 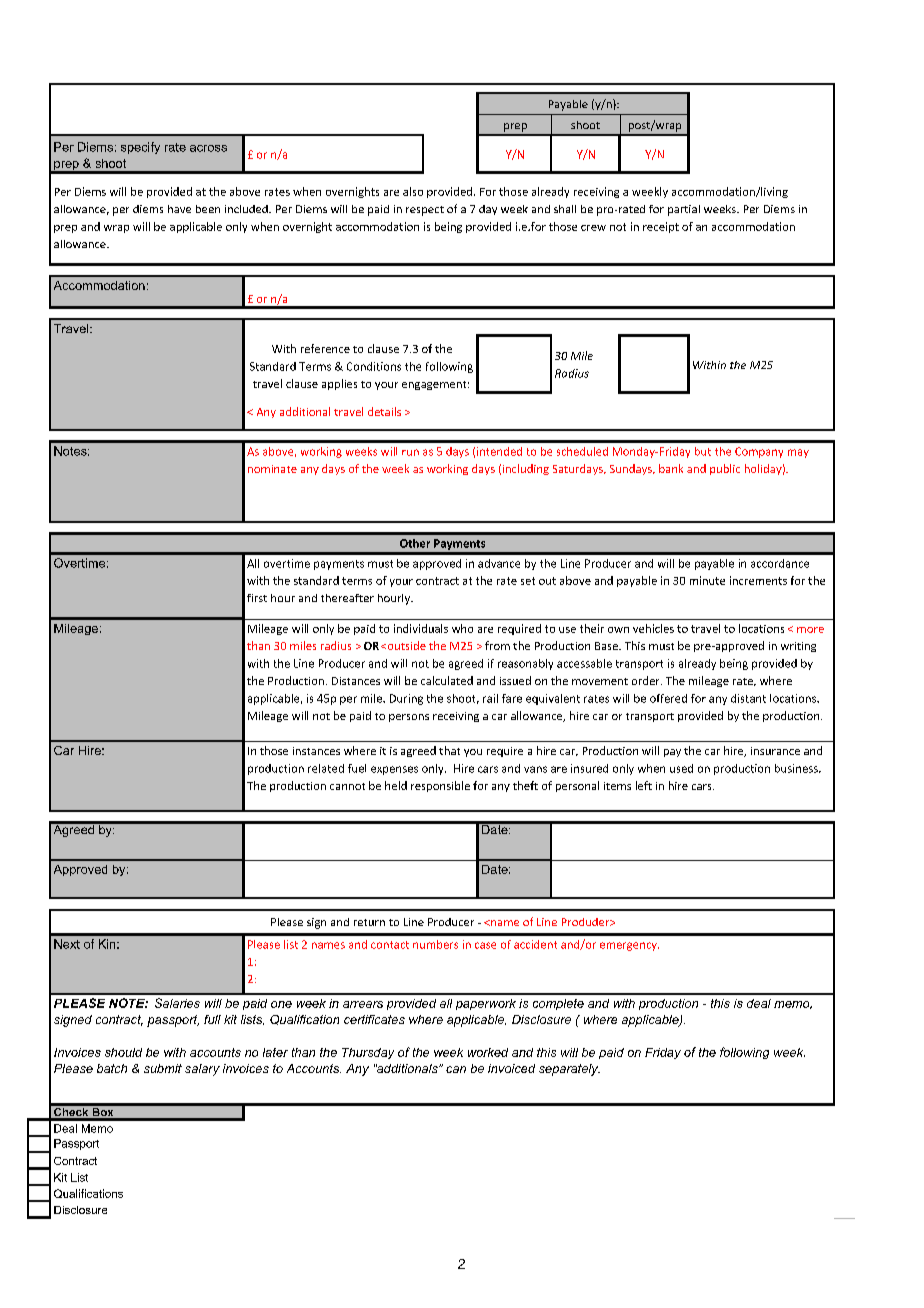 I want to click on worked, so click(x=488, y=1052).
